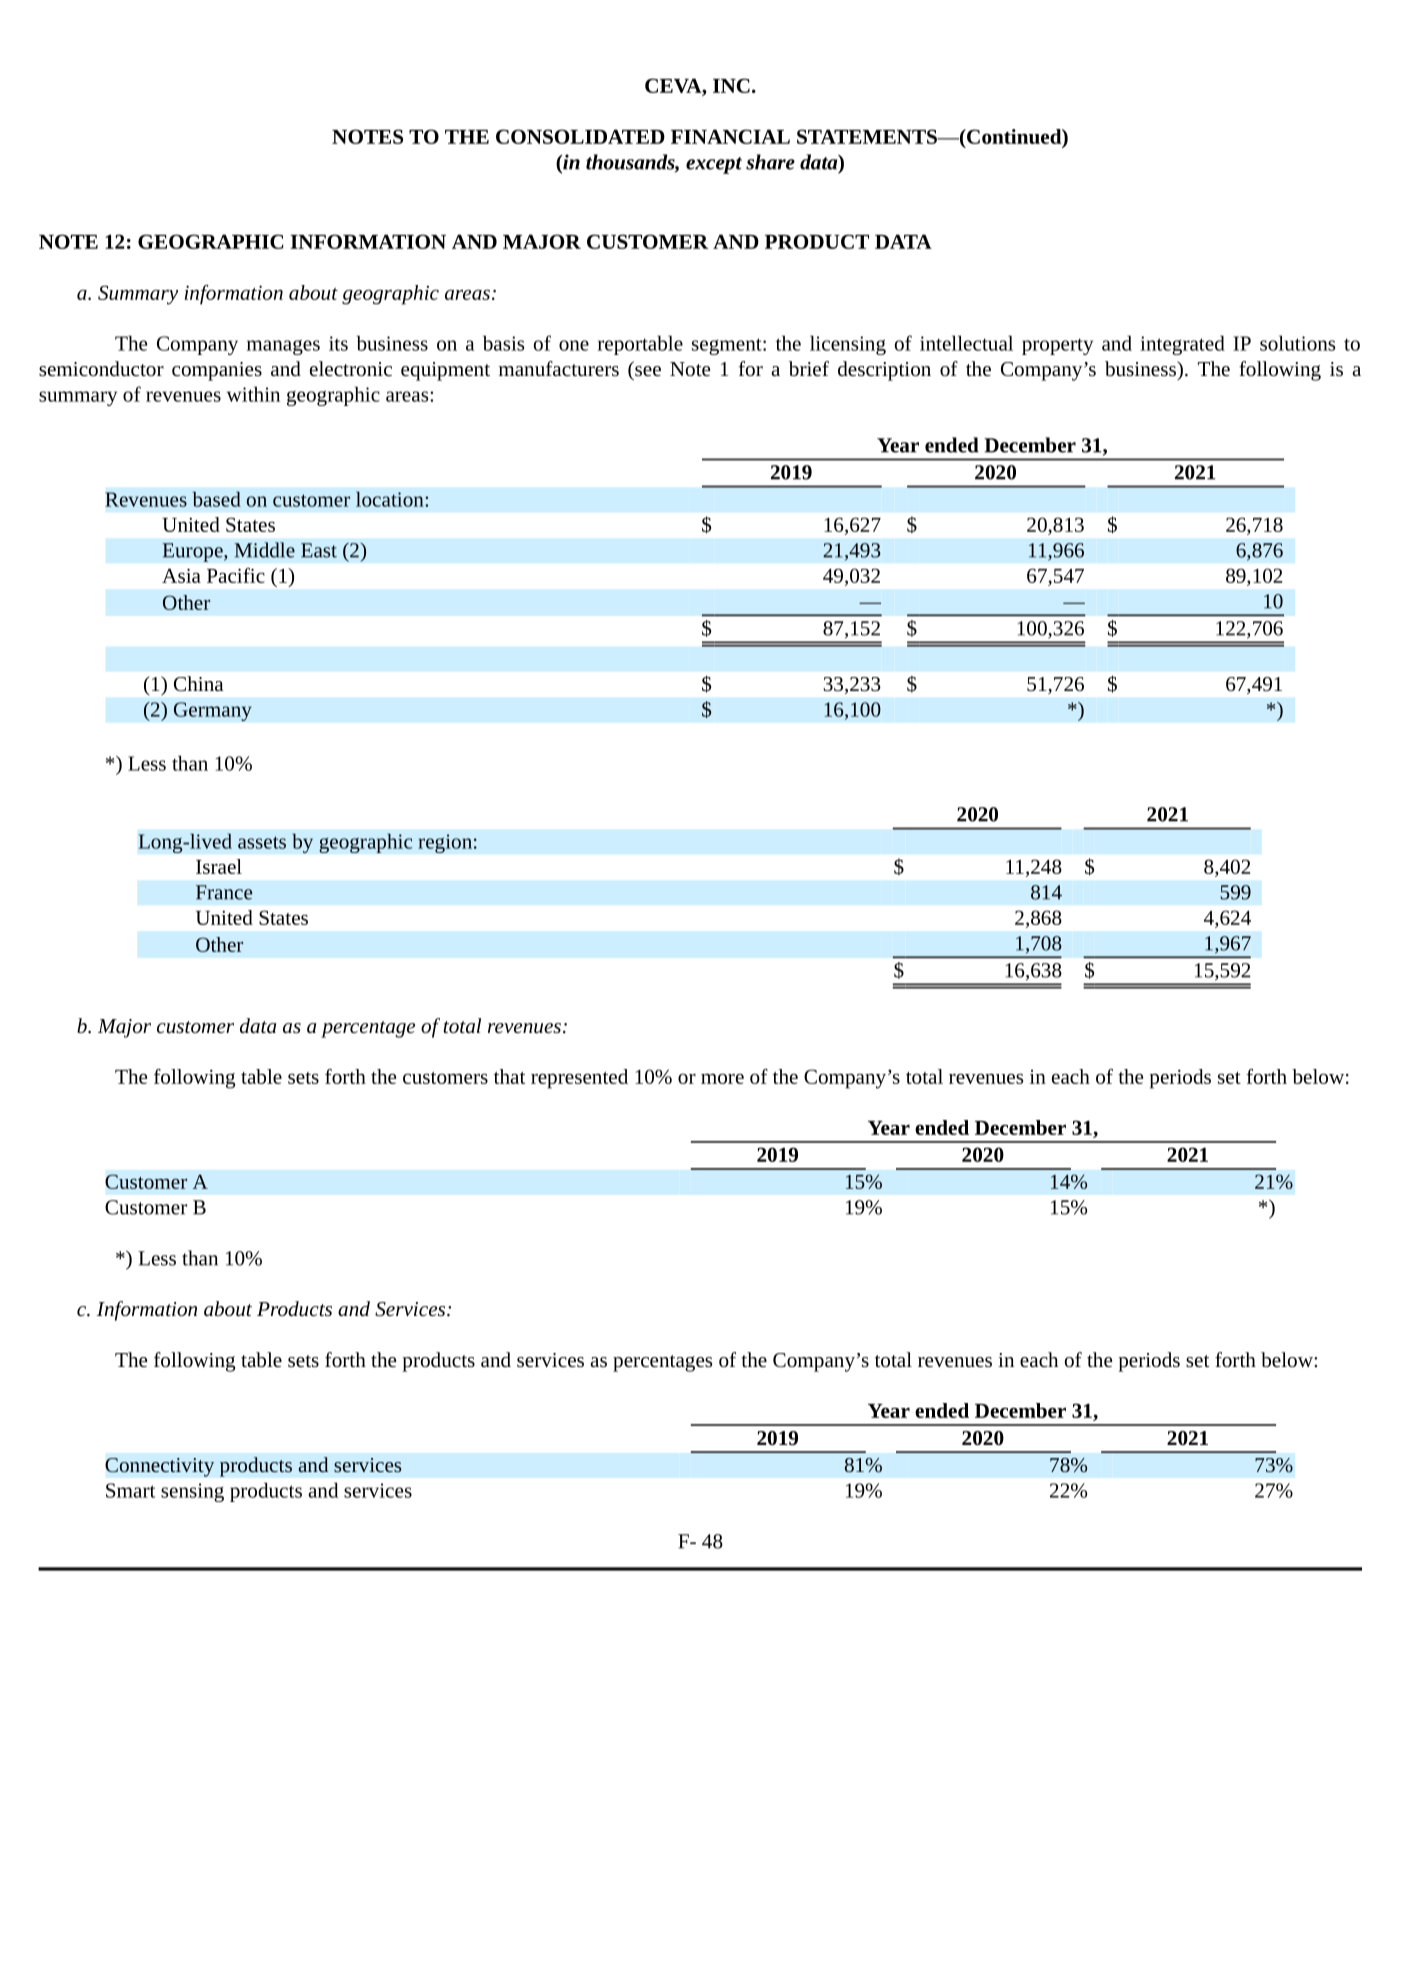 The height and width of the screenshot is (1984, 1402). What do you see at coordinates (224, 892) in the screenshot?
I see `France` at bounding box center [224, 892].
